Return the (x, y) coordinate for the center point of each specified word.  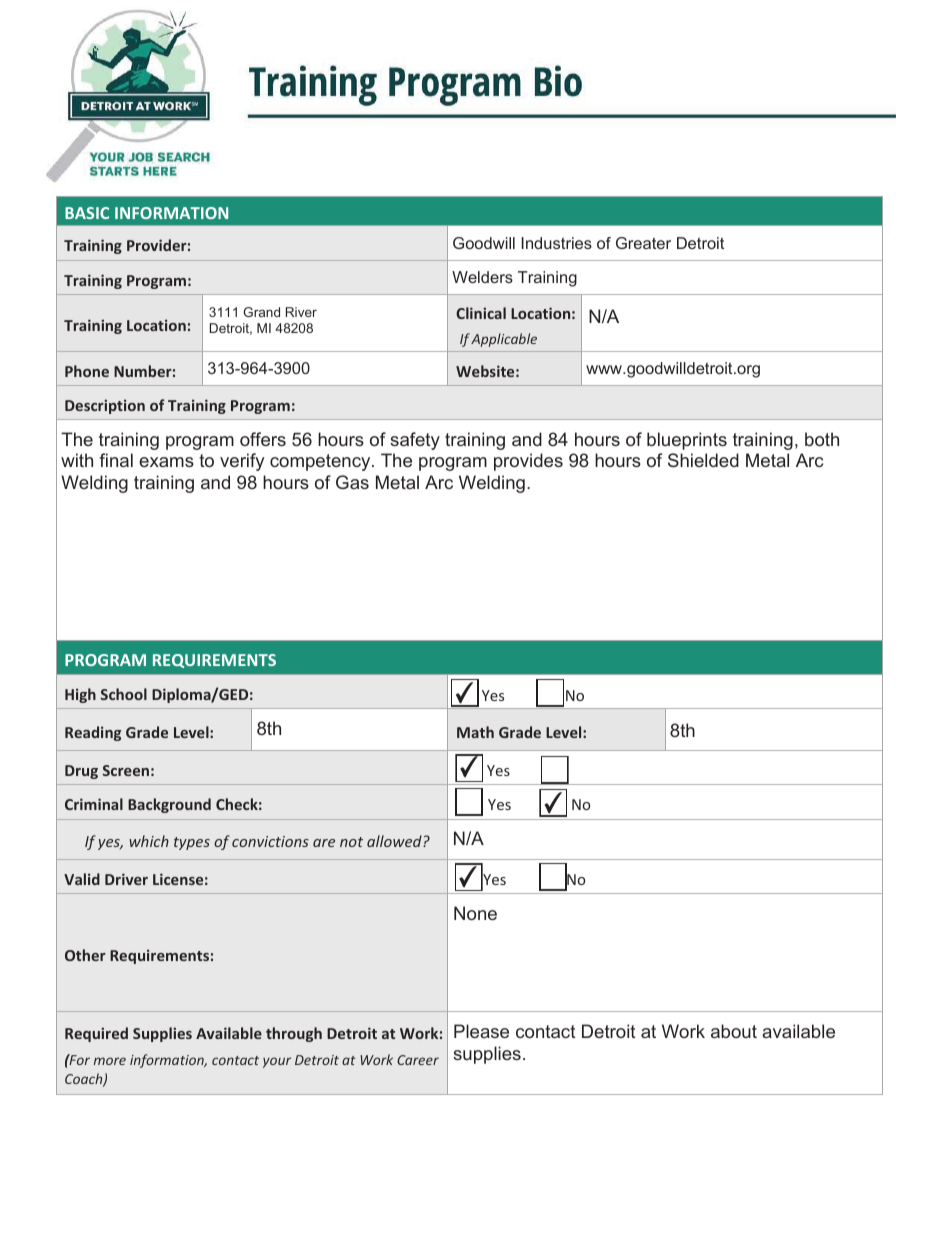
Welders (482, 277)
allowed (395, 841)
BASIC (87, 213)
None (475, 913)
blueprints (687, 441)
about (734, 1031)
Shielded (703, 460)
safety (415, 441)
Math (475, 732)
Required (96, 1034)
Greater (643, 243)
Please (481, 1031)
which (149, 841)
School (124, 694)
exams (166, 462)
